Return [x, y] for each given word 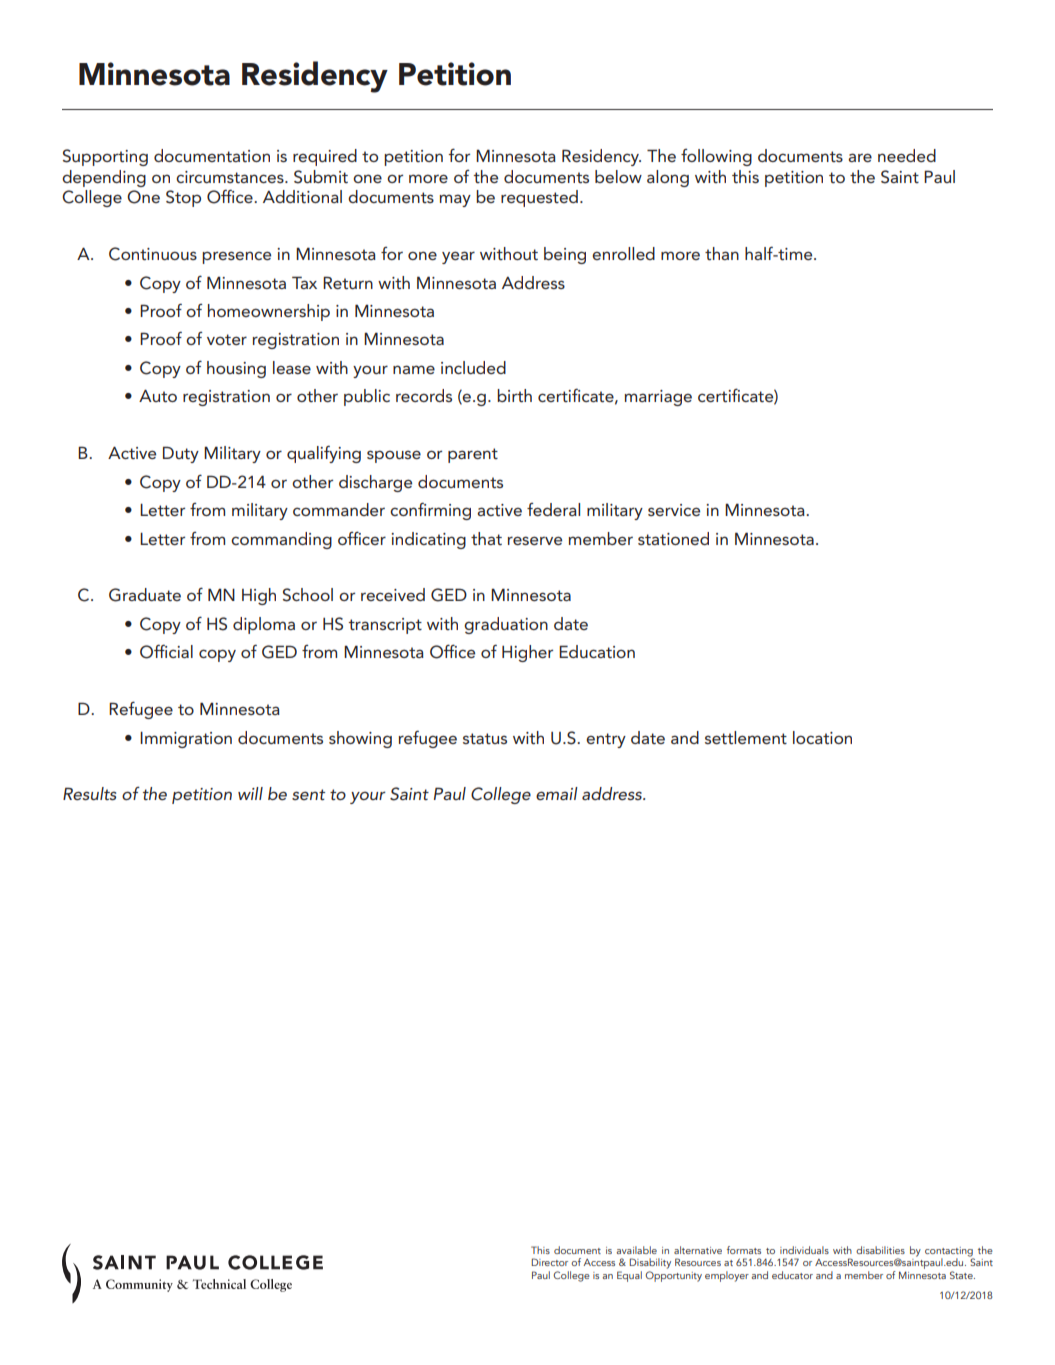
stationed [673, 538]
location [822, 737]
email [557, 793]
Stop [183, 198]
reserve [535, 540]
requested [539, 198]
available [636, 1250]
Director [549, 1262]
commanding [281, 540]
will [250, 793]
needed [907, 155]
